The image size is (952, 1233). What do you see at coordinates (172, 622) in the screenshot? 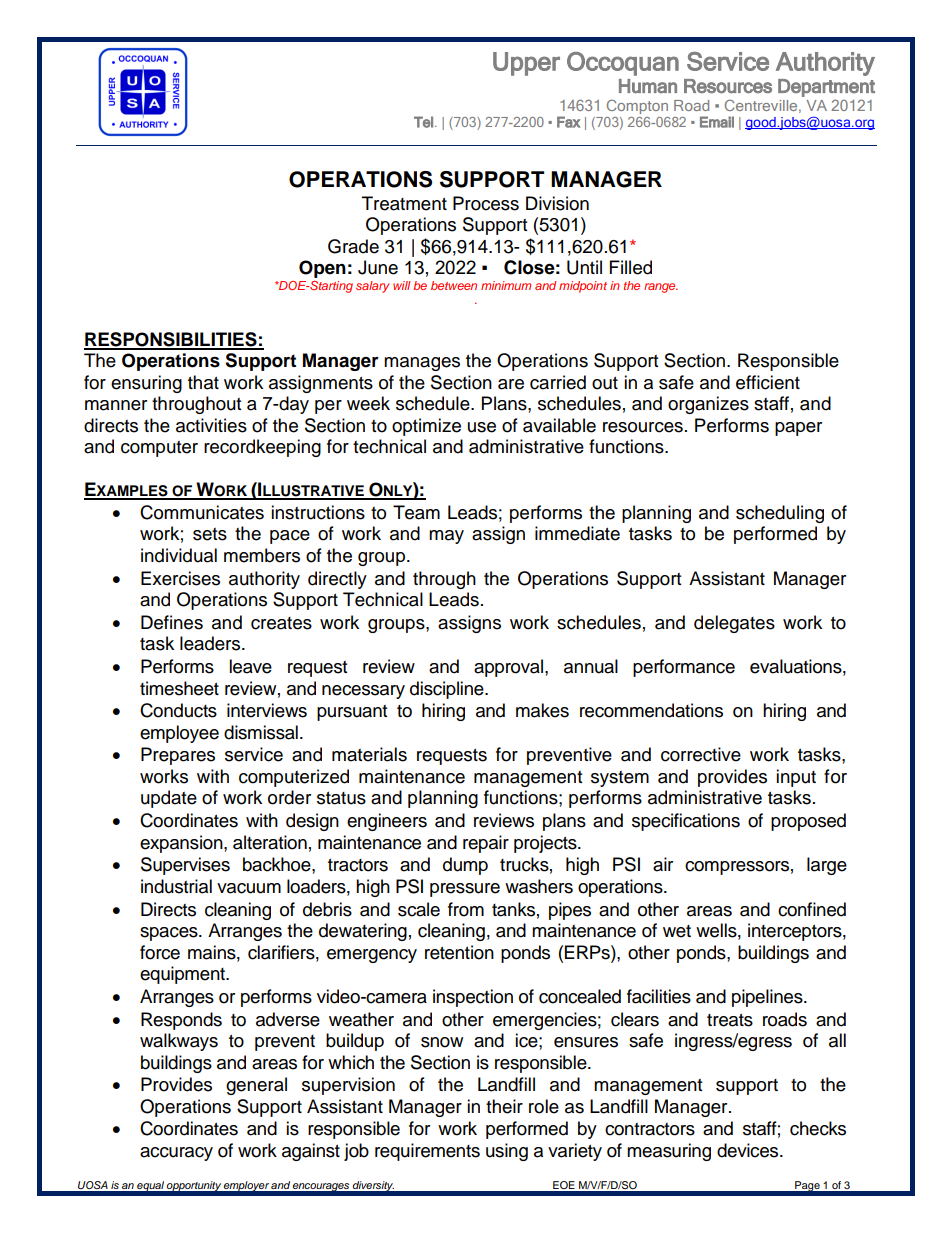
I see `Defines` at bounding box center [172, 622].
